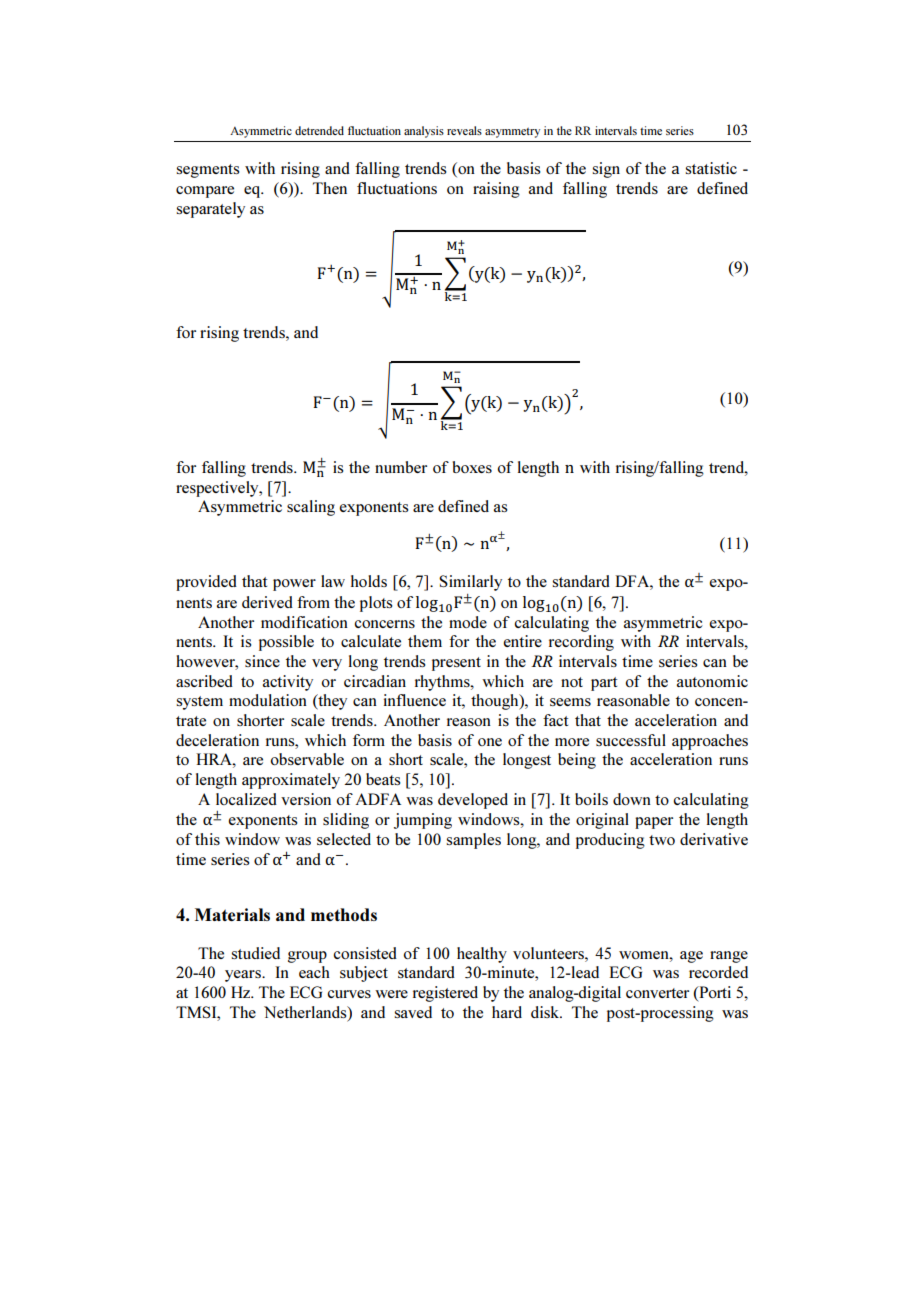 This document has height=1308, width=924. Describe the element at coordinates (208, 171) in the document. I see `segments` at that location.
